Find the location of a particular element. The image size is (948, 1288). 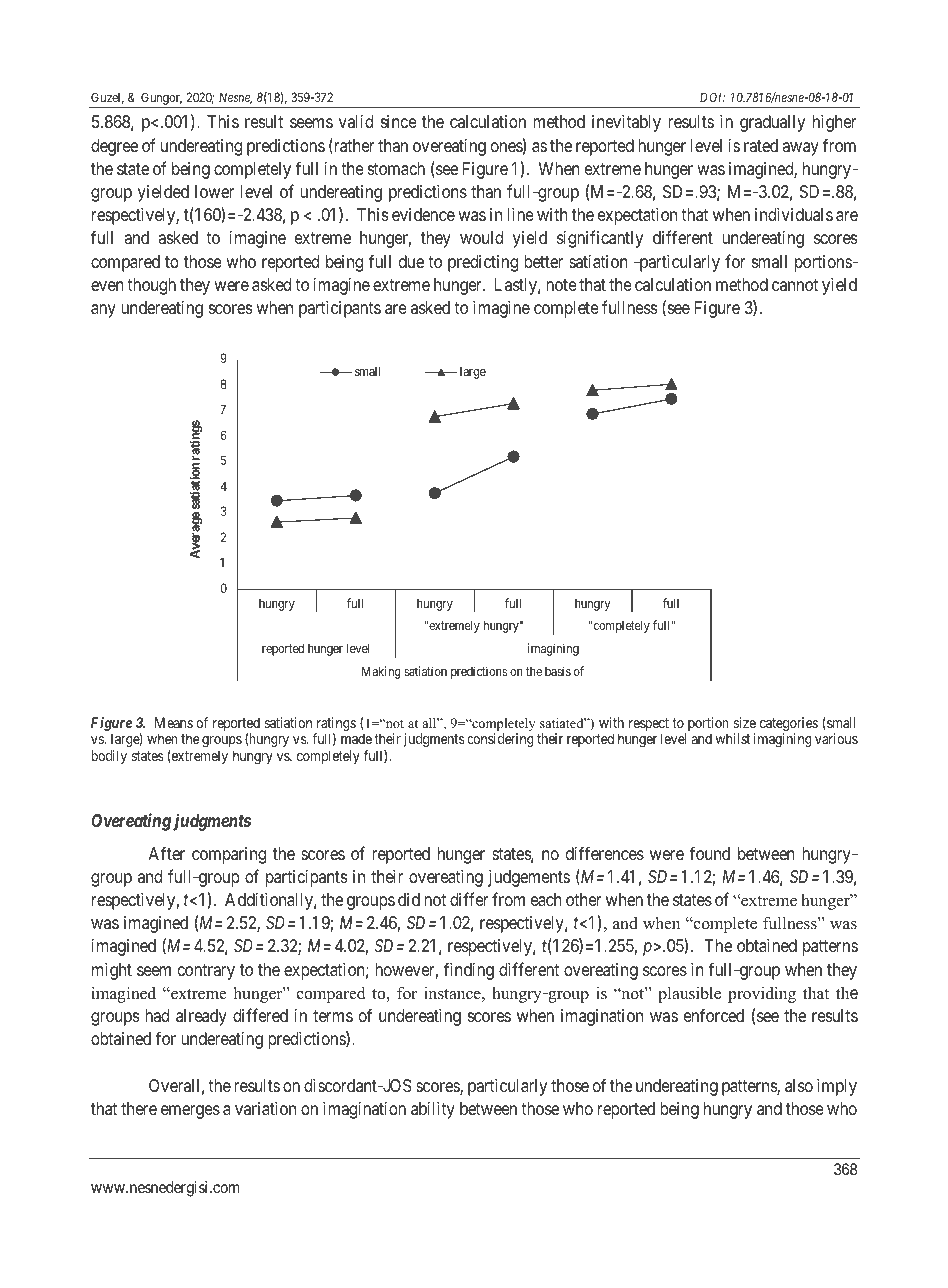

rated is located at coordinates (761, 146).
